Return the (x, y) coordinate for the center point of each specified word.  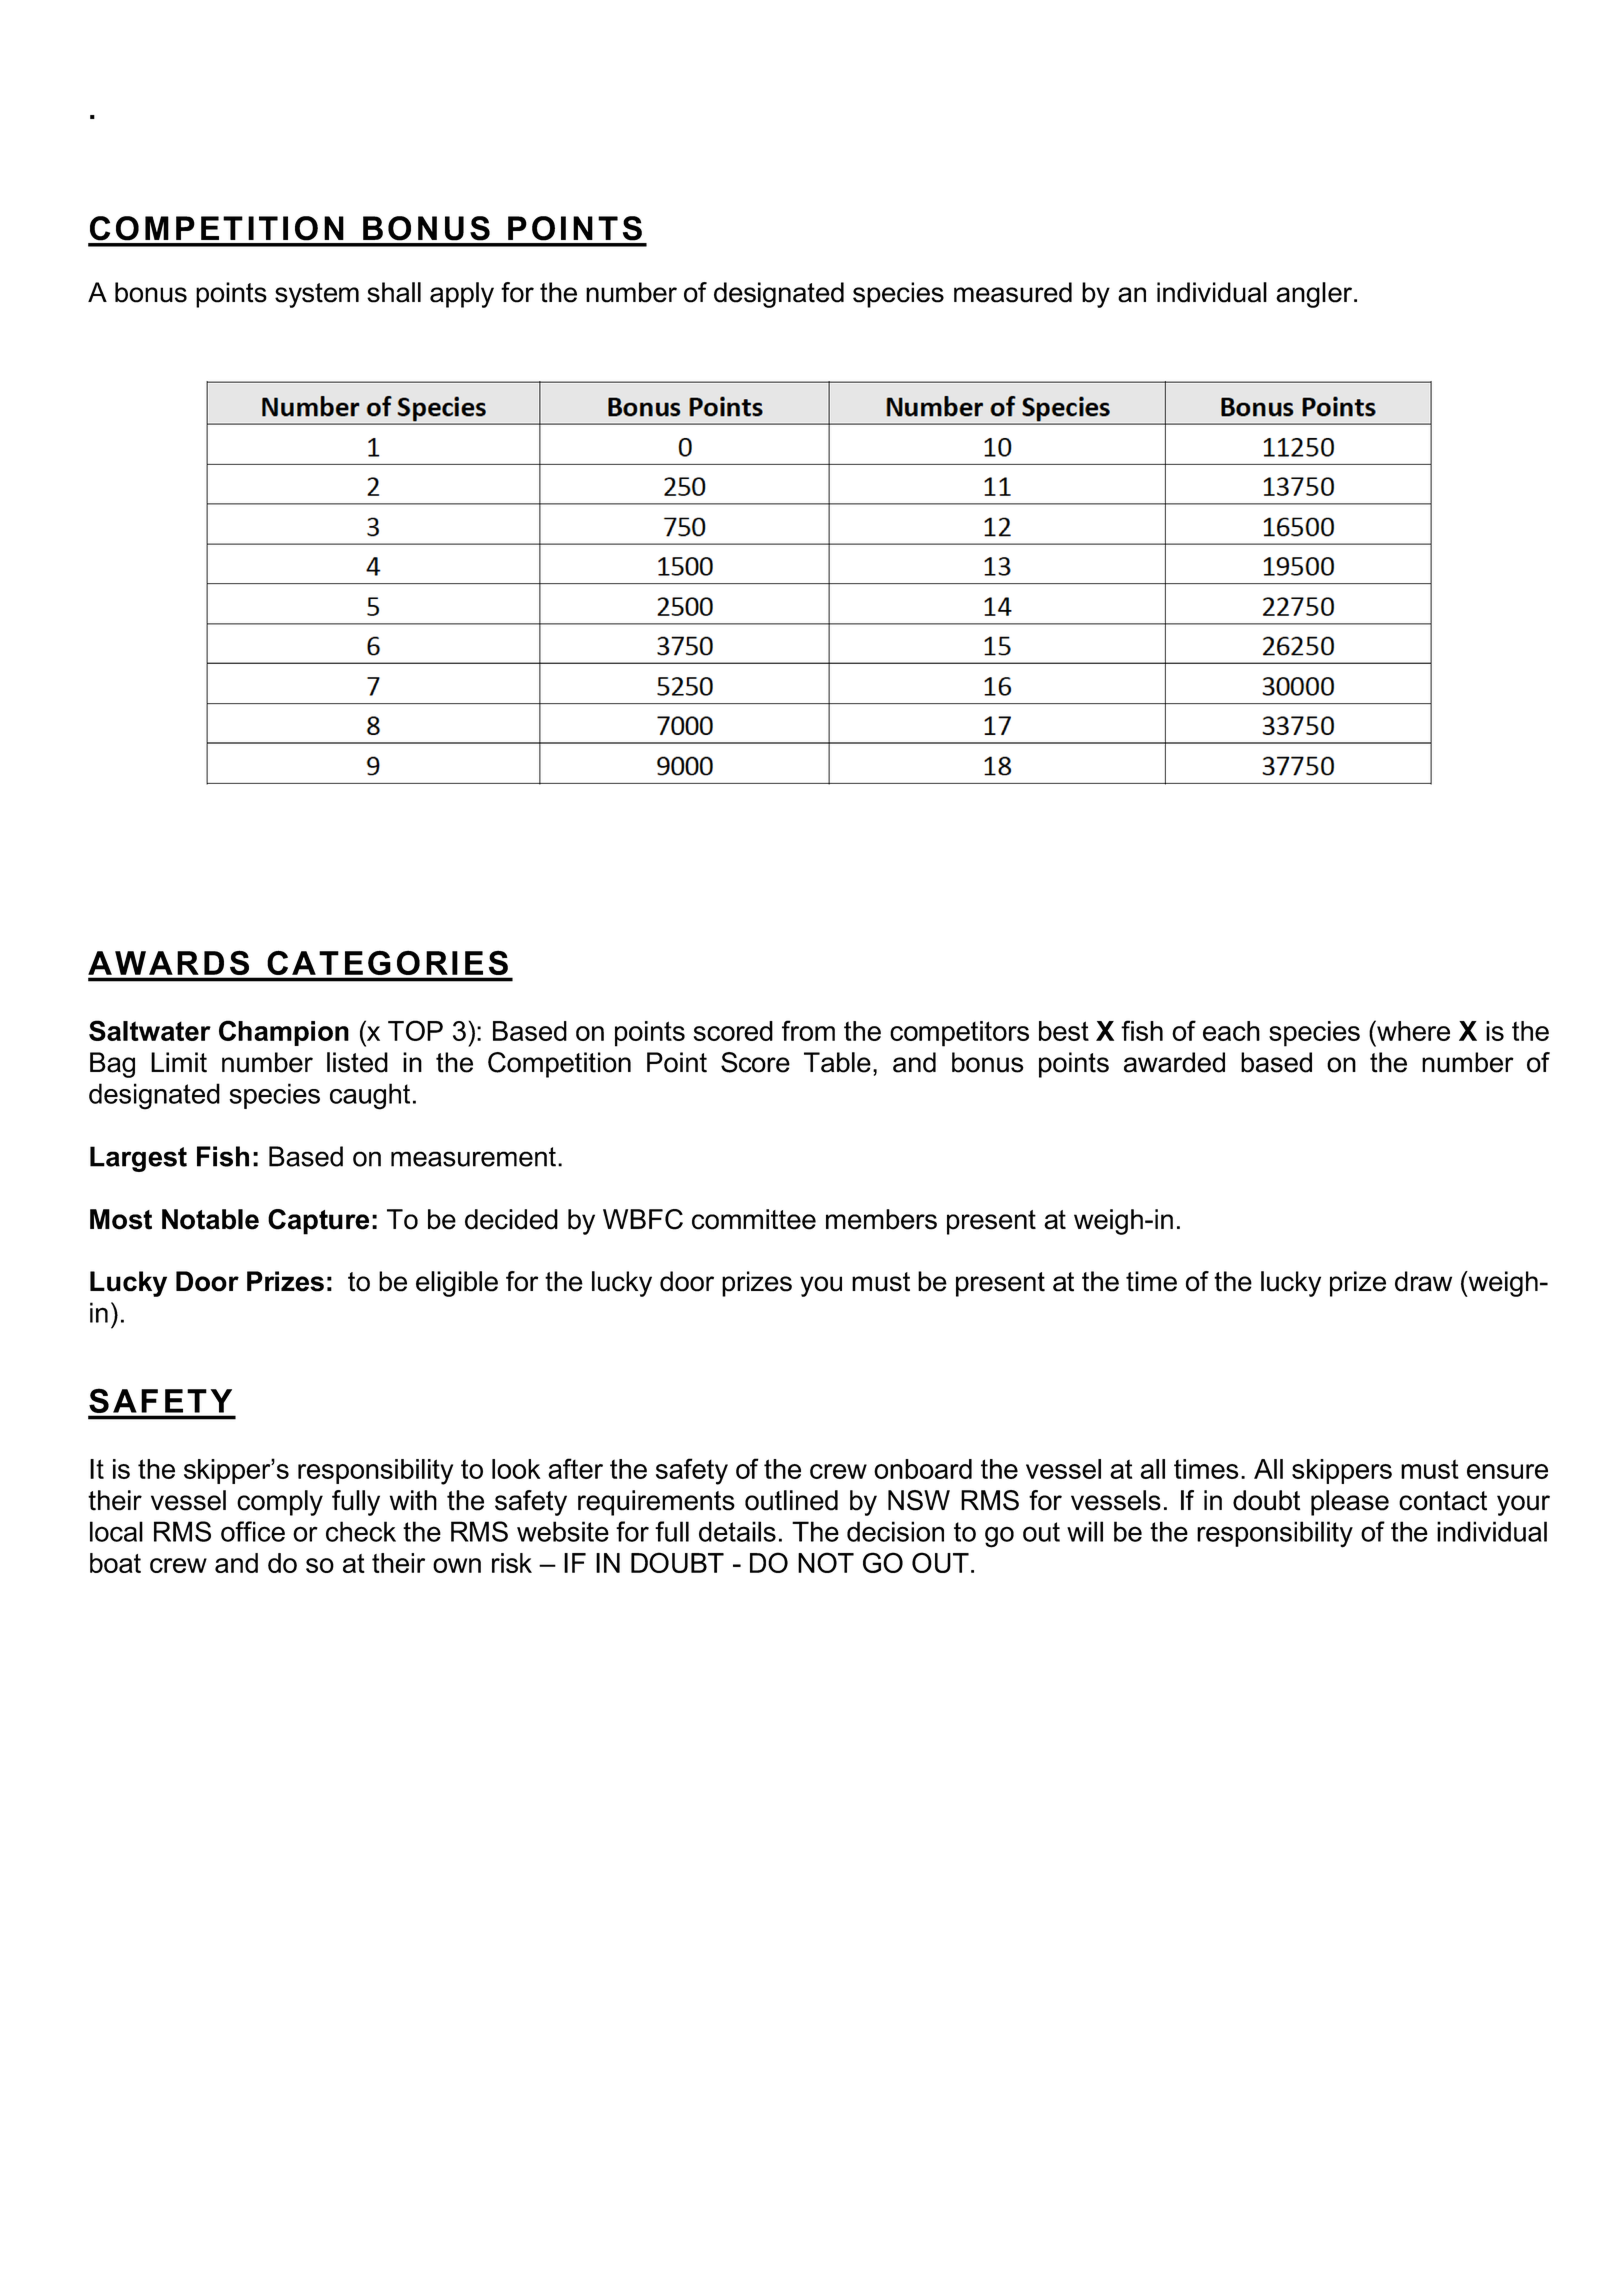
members (881, 1219)
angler (1314, 295)
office (253, 1531)
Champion (284, 1033)
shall (394, 292)
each (1231, 1031)
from (808, 1030)
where (1412, 1030)
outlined (791, 1500)
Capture (318, 1222)
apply (462, 295)
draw (1423, 1281)
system (317, 295)
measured (1013, 292)
